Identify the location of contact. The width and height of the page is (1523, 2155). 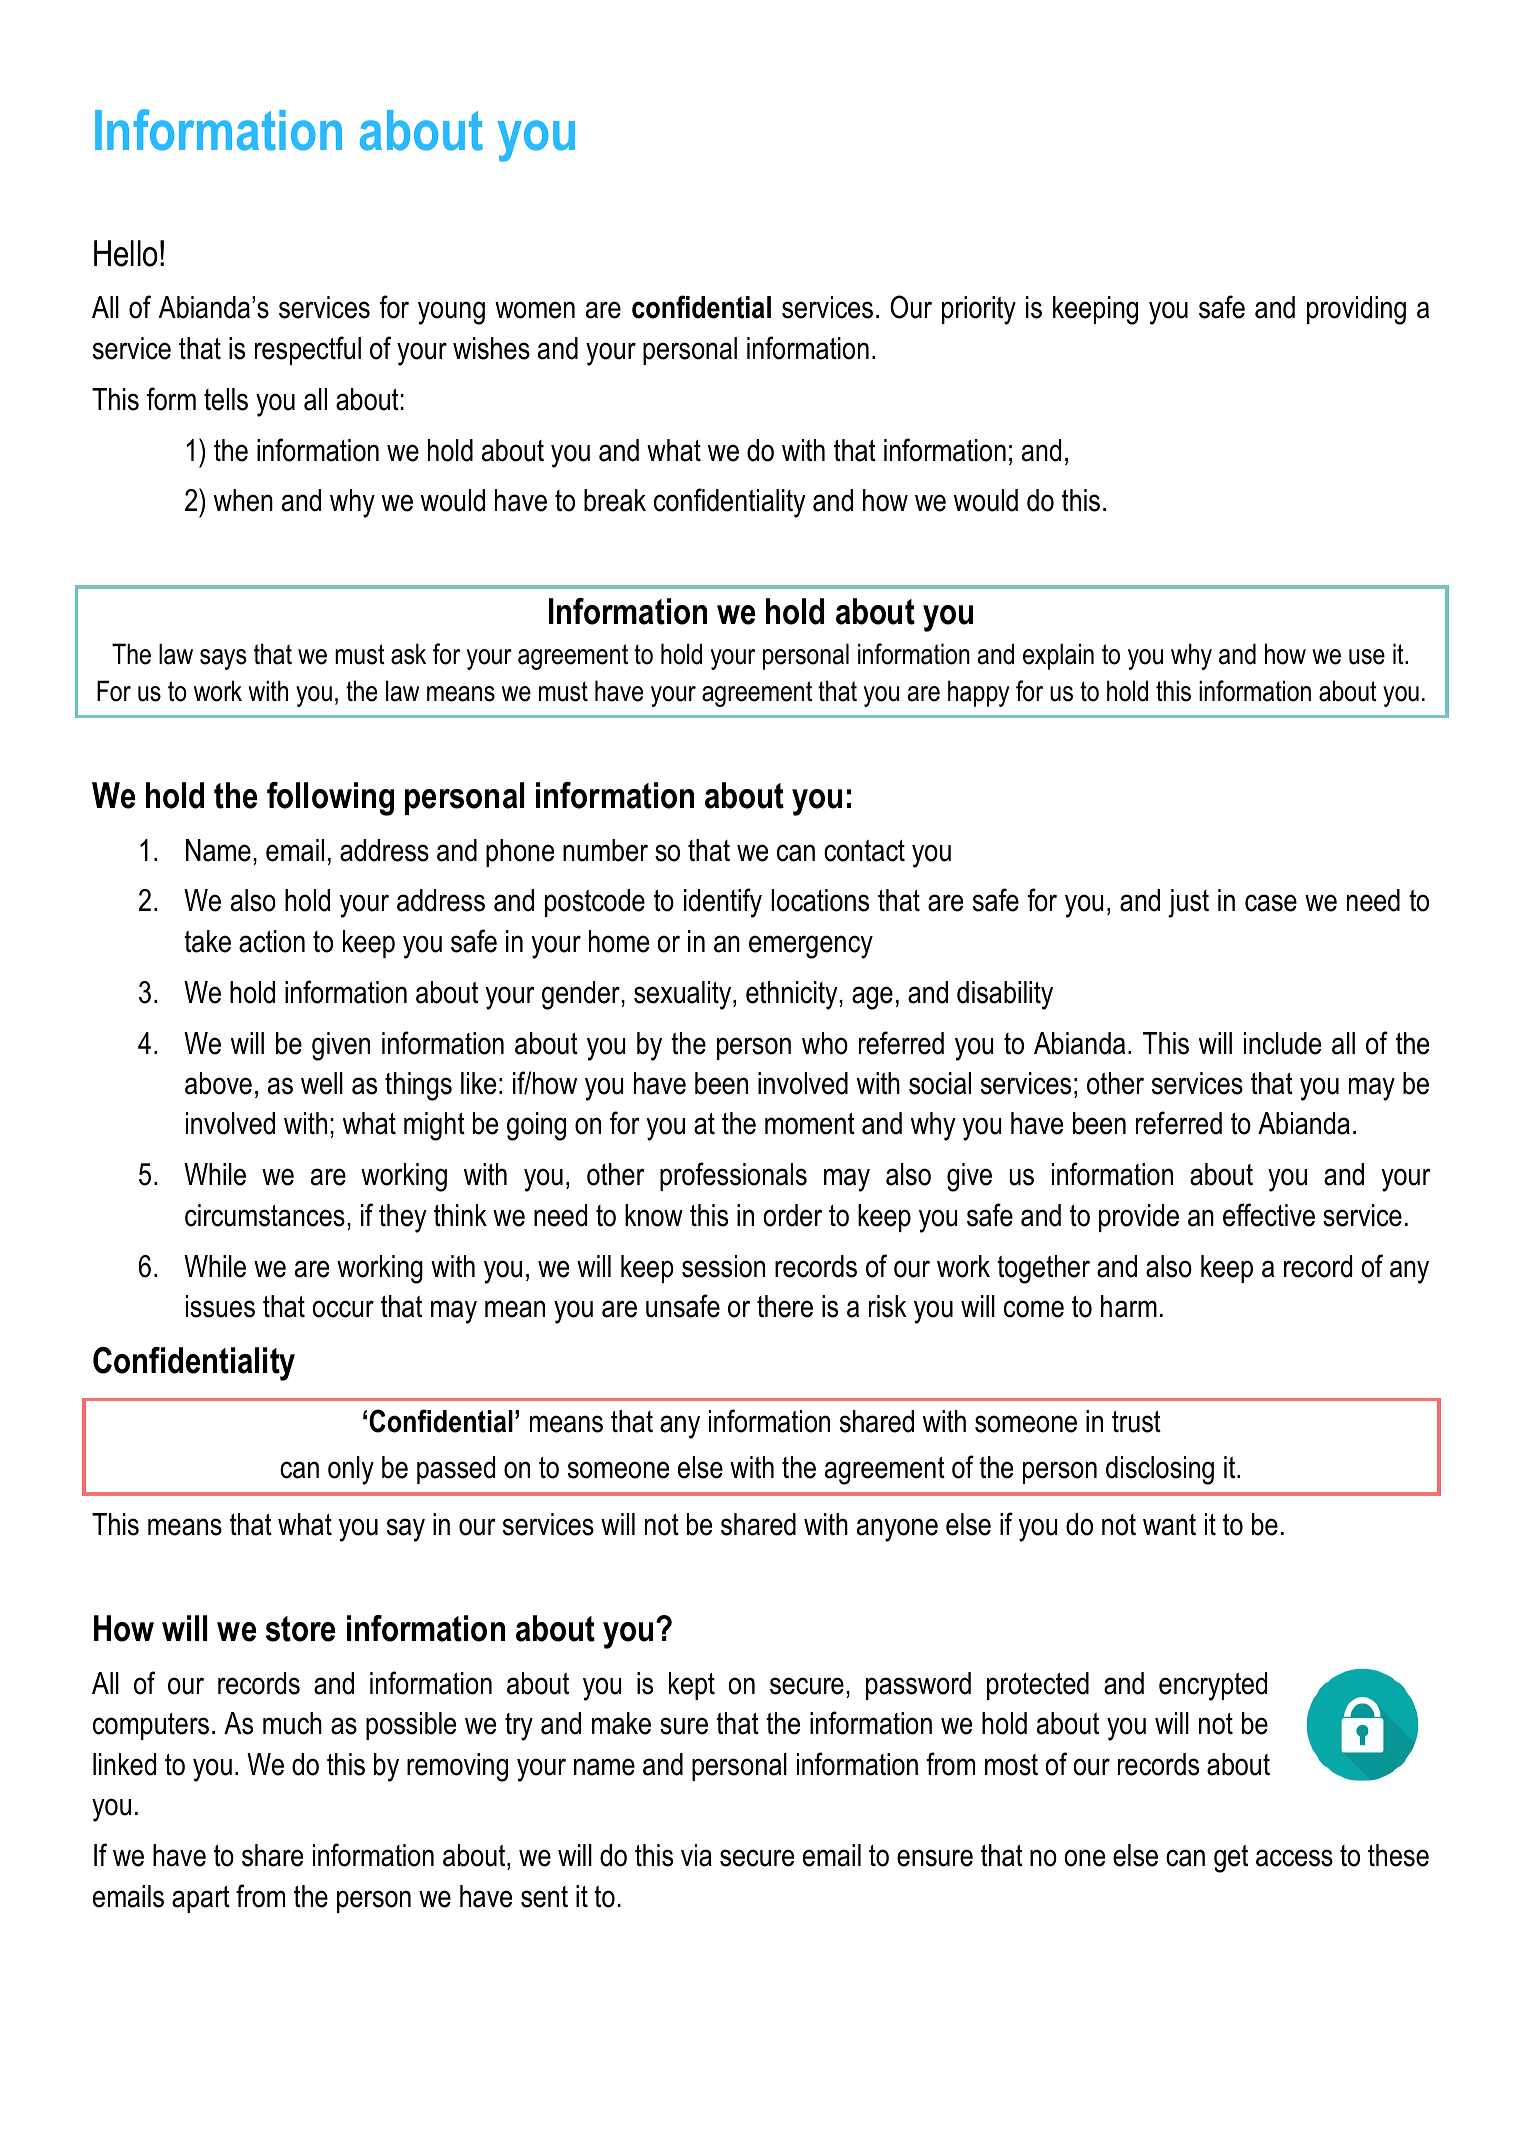
(864, 851).
